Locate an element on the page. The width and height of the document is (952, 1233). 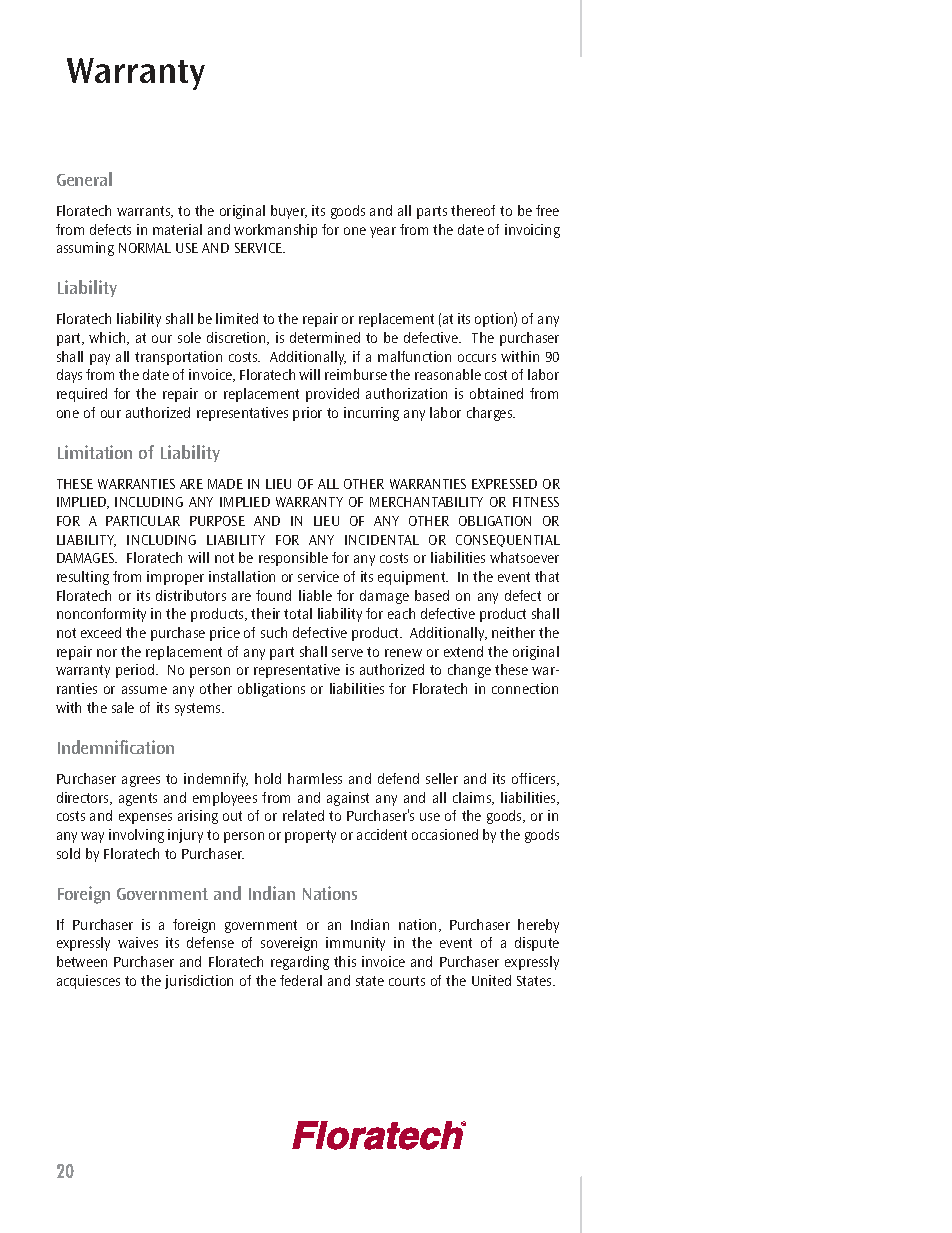
liable is located at coordinates (315, 595).
